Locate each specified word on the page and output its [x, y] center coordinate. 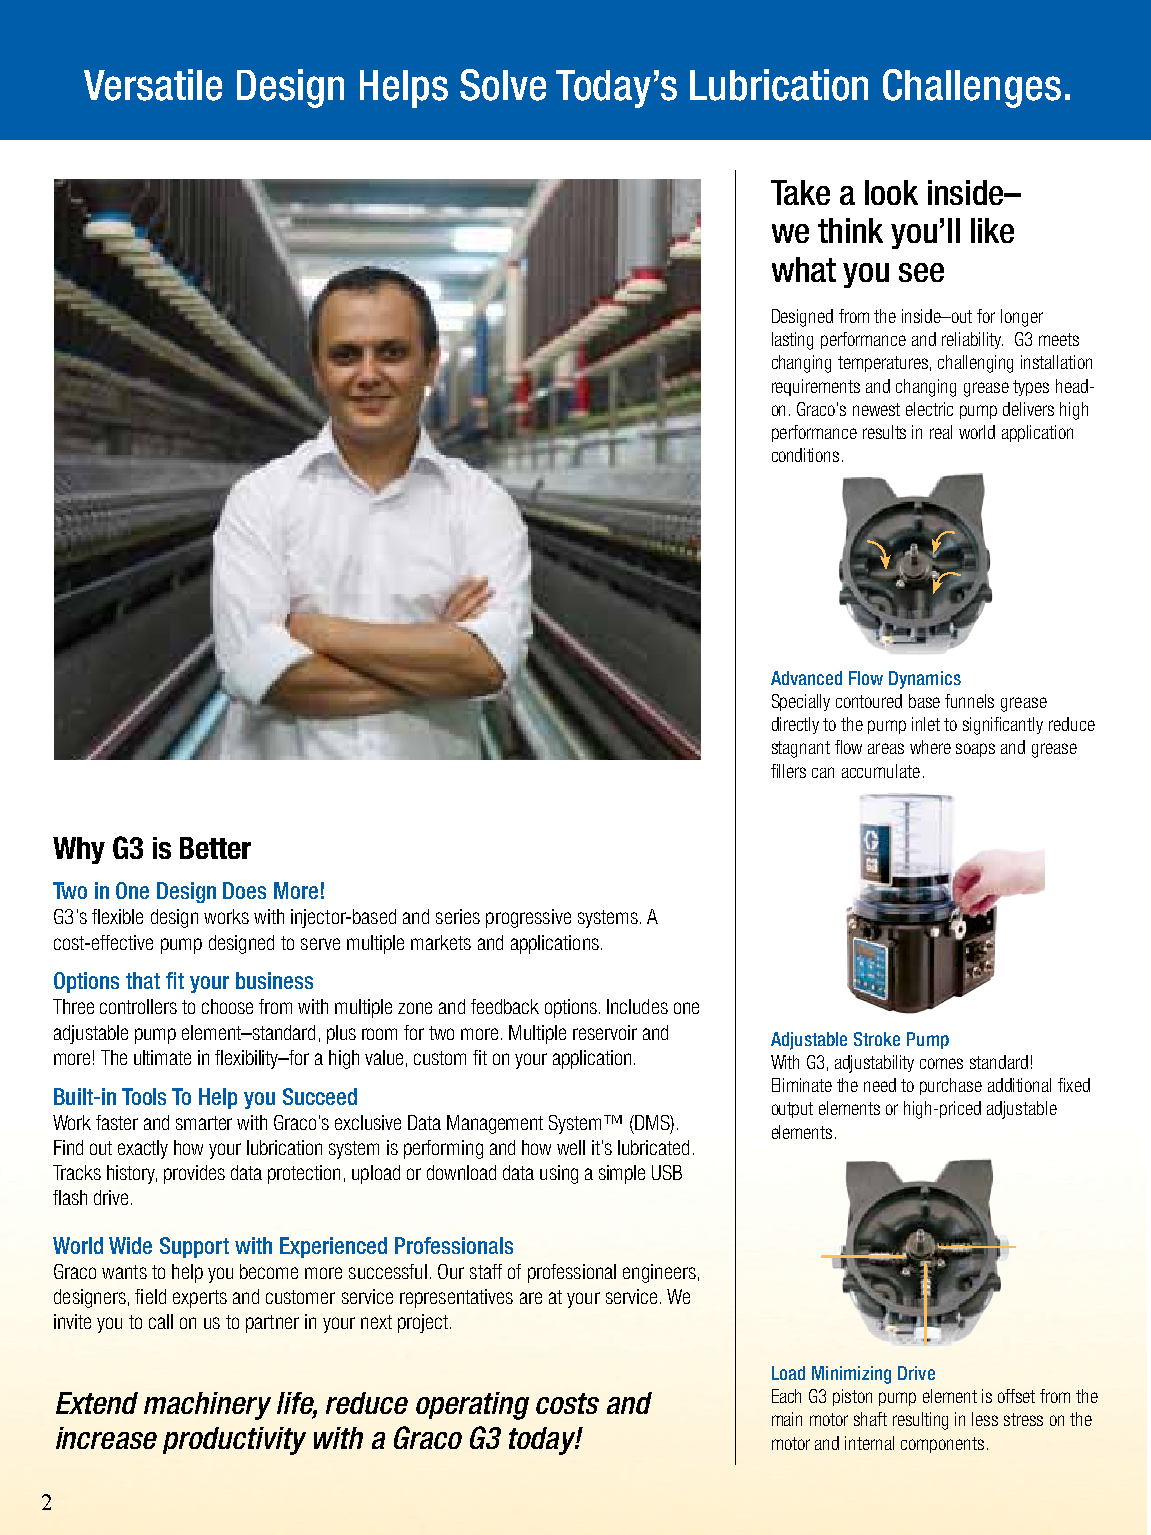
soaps [975, 750]
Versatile [153, 85]
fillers [788, 771]
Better [215, 848]
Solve [503, 85]
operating [472, 1406]
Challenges [972, 88]
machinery [207, 1406]
